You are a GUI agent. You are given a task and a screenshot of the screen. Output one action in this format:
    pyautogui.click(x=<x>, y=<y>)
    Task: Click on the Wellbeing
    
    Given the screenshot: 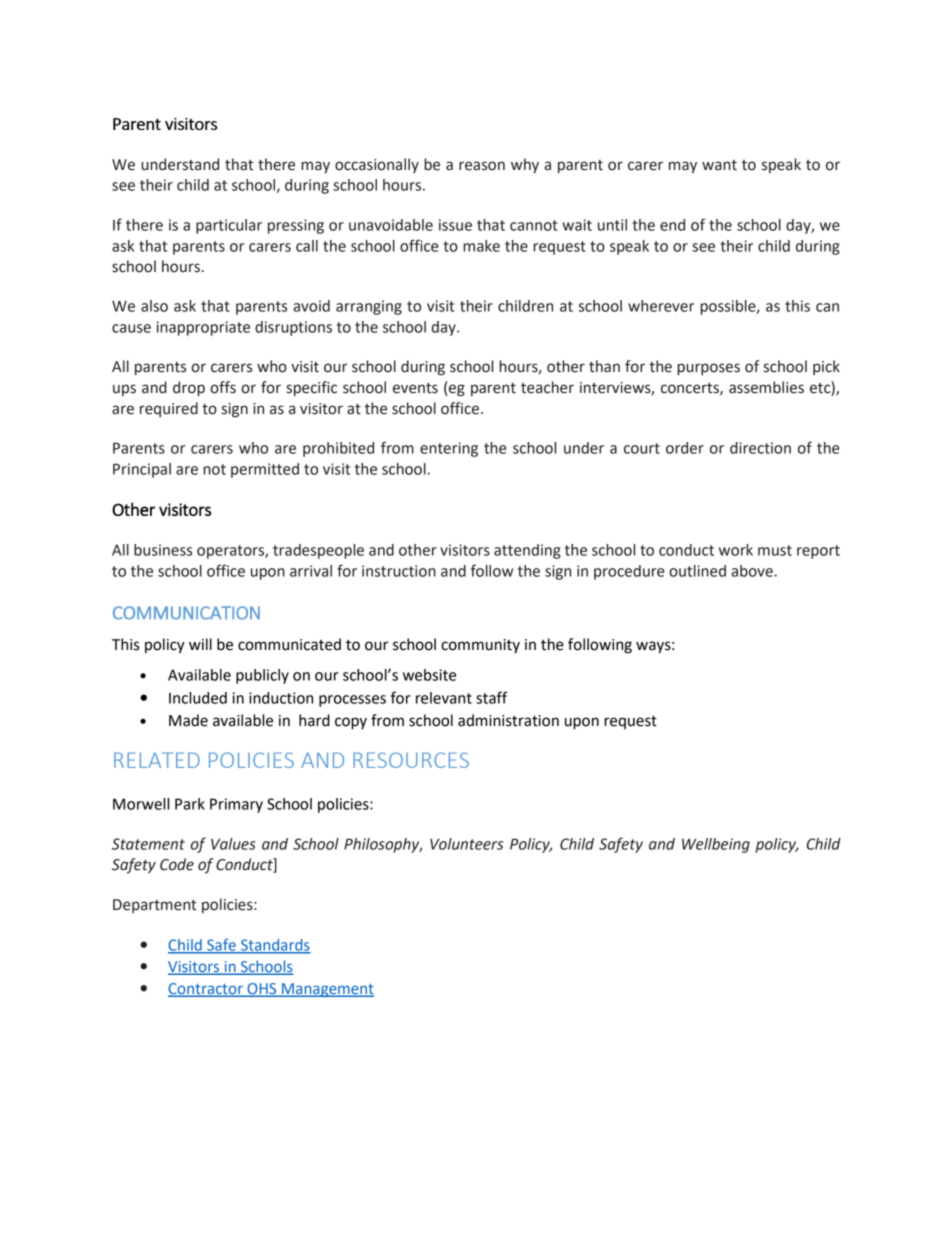 What is the action you would take?
    pyautogui.click(x=716, y=845)
